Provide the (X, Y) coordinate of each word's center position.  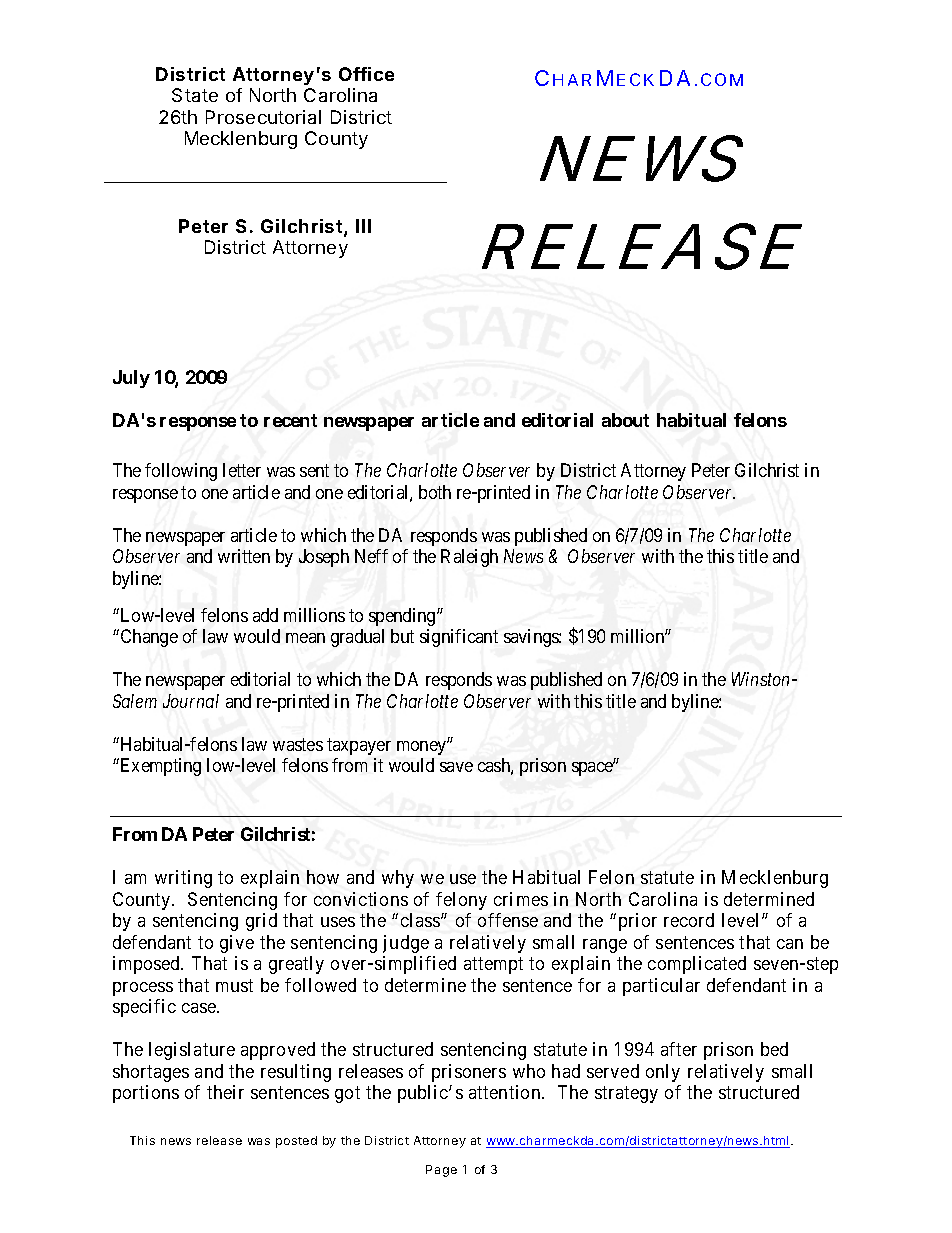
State (195, 95)
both (435, 492)
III (363, 226)
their (225, 1092)
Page (441, 1171)
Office (366, 74)
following (181, 472)
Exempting (159, 767)
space (593, 769)
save (456, 767)
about (625, 420)
